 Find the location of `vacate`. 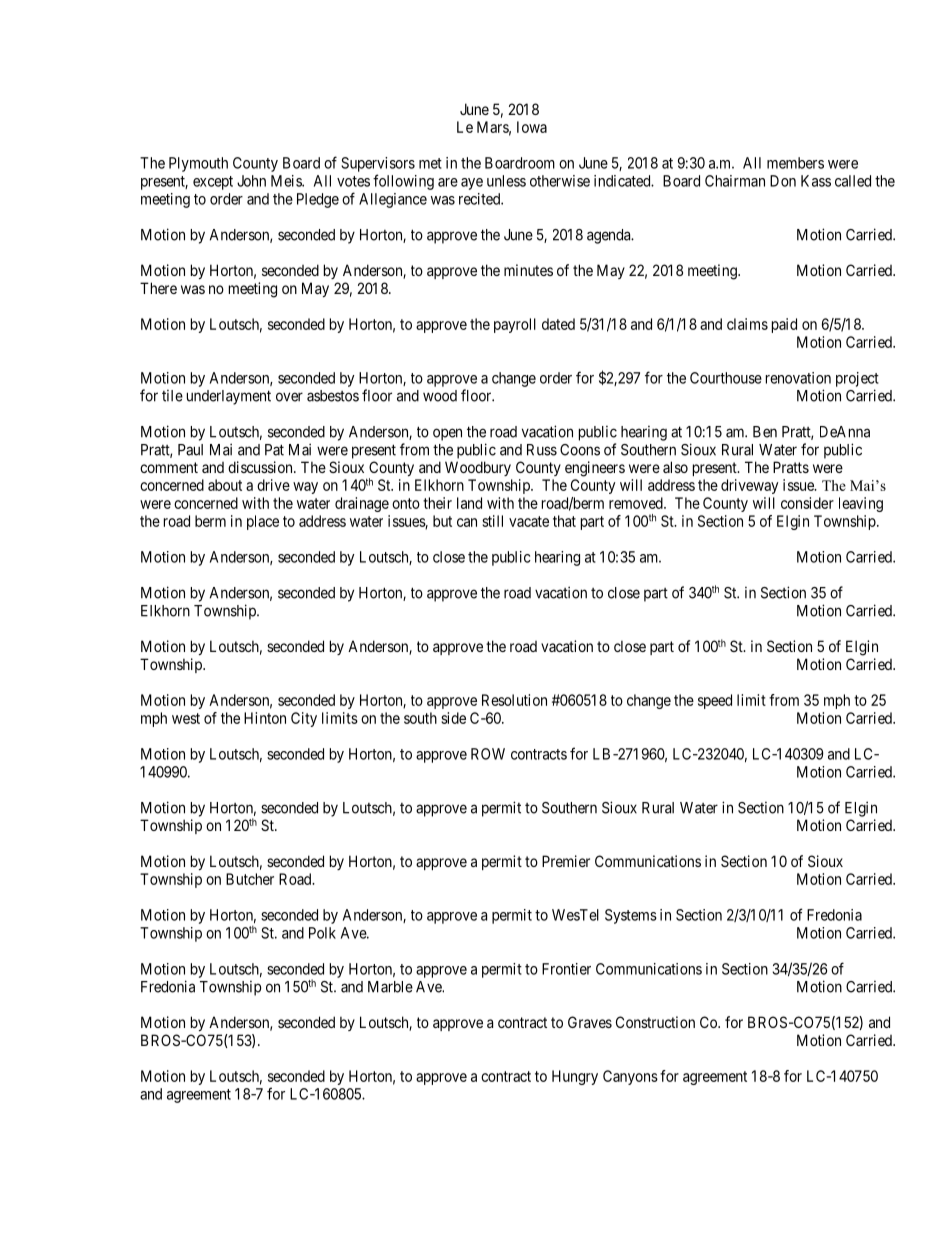

vacate is located at coordinates (529, 521).
